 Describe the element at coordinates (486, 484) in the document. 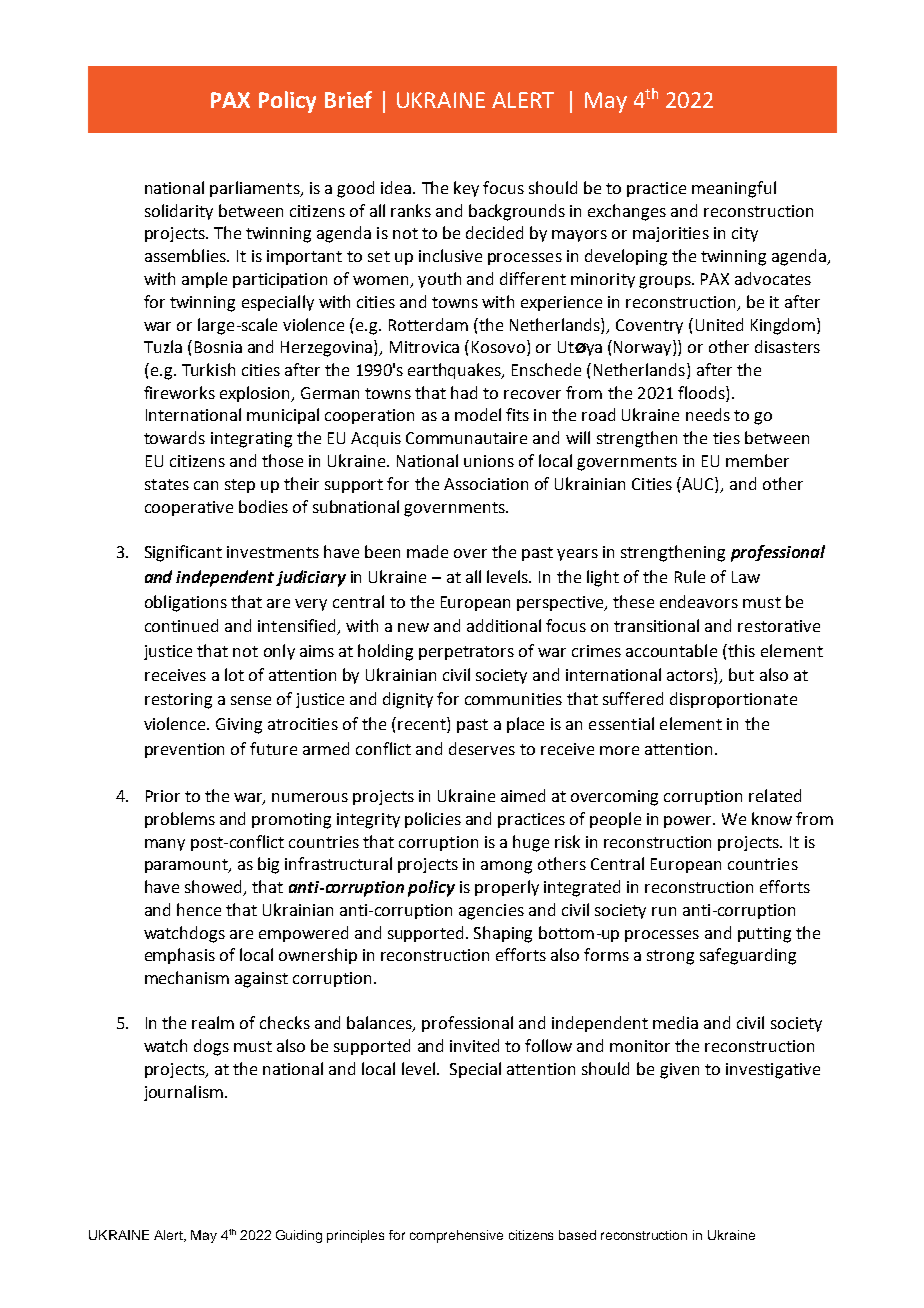

I see `Association` at that location.
